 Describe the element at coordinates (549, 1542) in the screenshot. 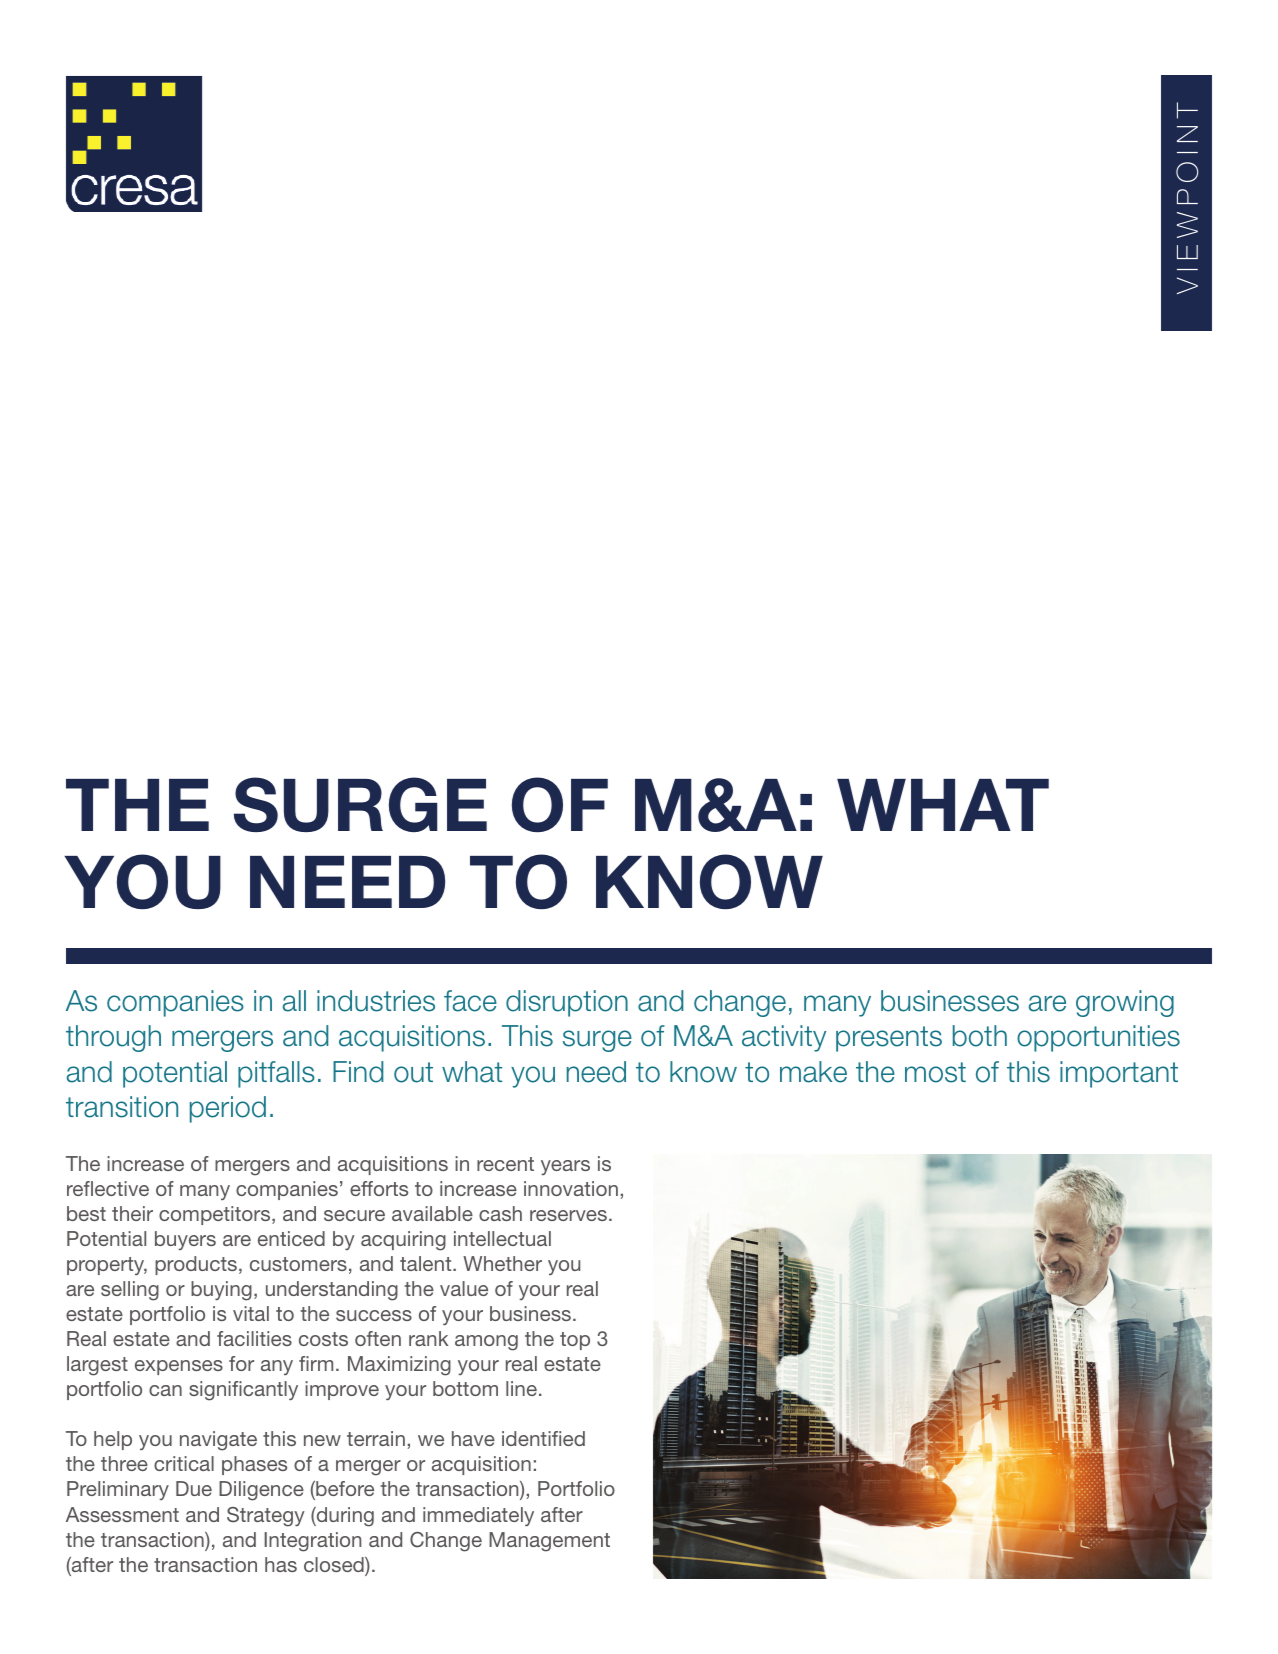

I see `Management` at that location.
